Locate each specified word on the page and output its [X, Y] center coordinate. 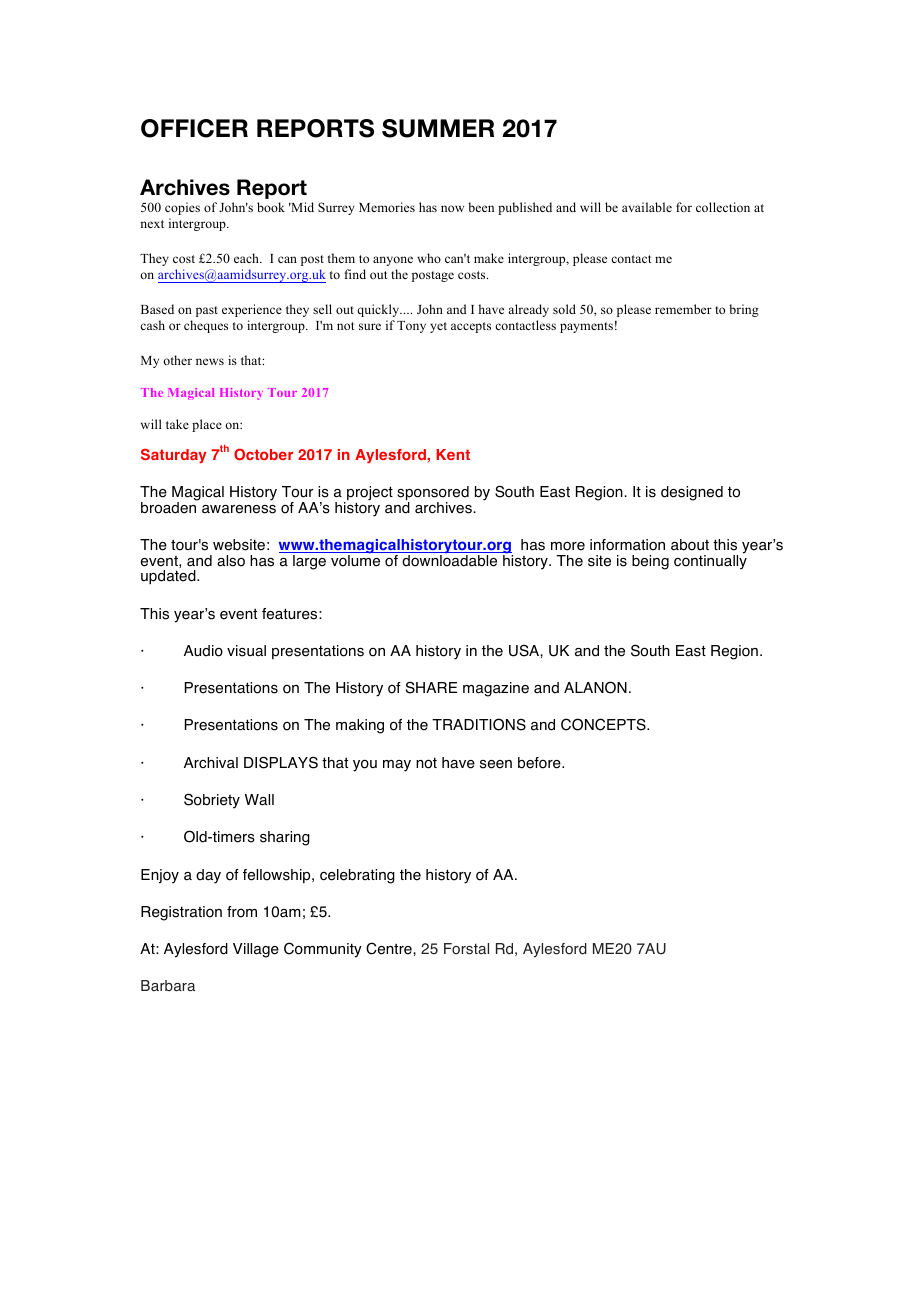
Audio [203, 651]
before [540, 763]
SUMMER [438, 128]
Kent [453, 454]
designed [692, 493]
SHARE [431, 688]
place [207, 425]
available [647, 207]
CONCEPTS [604, 724]
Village [256, 950]
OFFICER [194, 128]
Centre [390, 948]
